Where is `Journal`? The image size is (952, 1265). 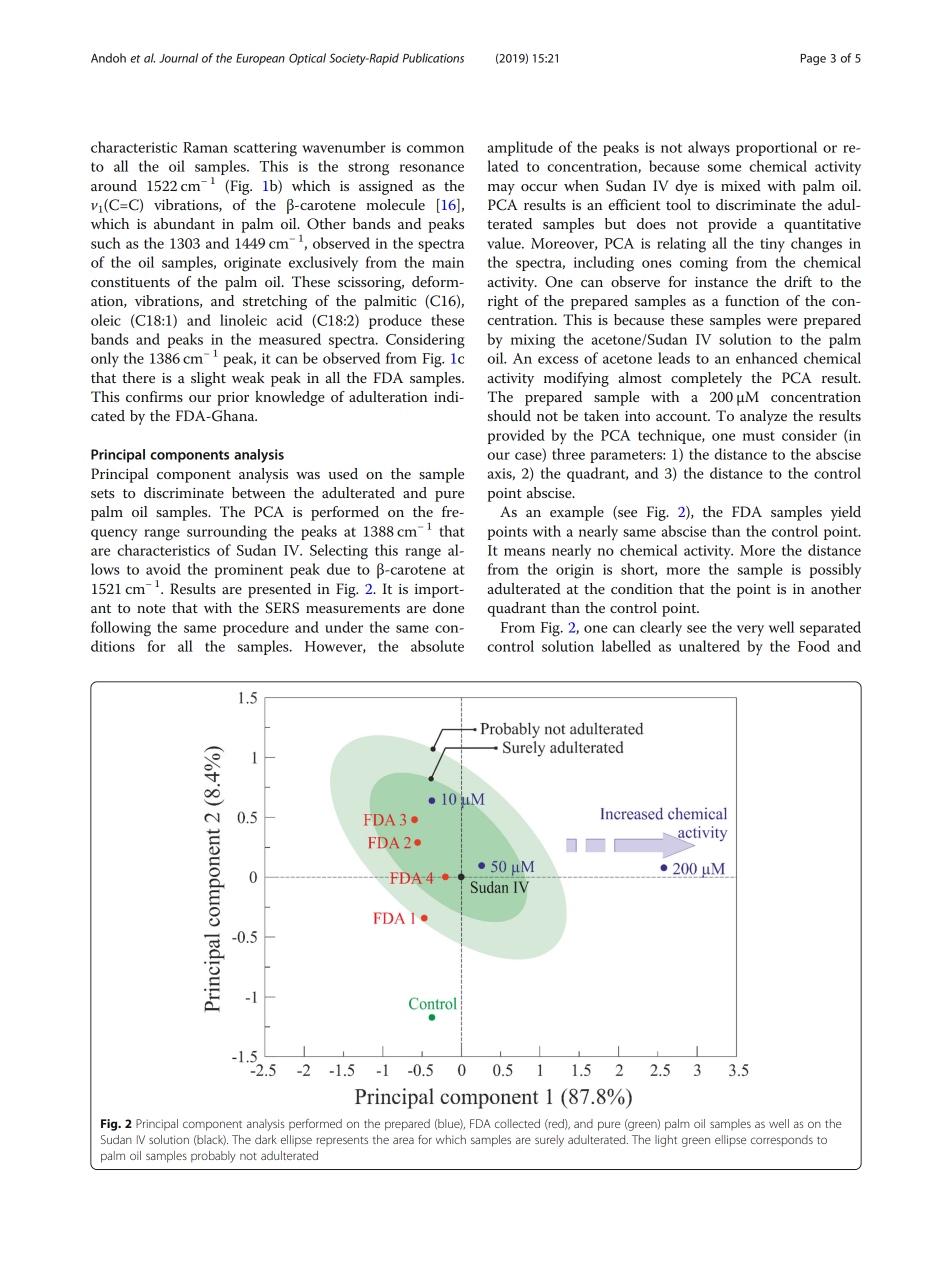
Journal is located at coordinates (178, 58).
